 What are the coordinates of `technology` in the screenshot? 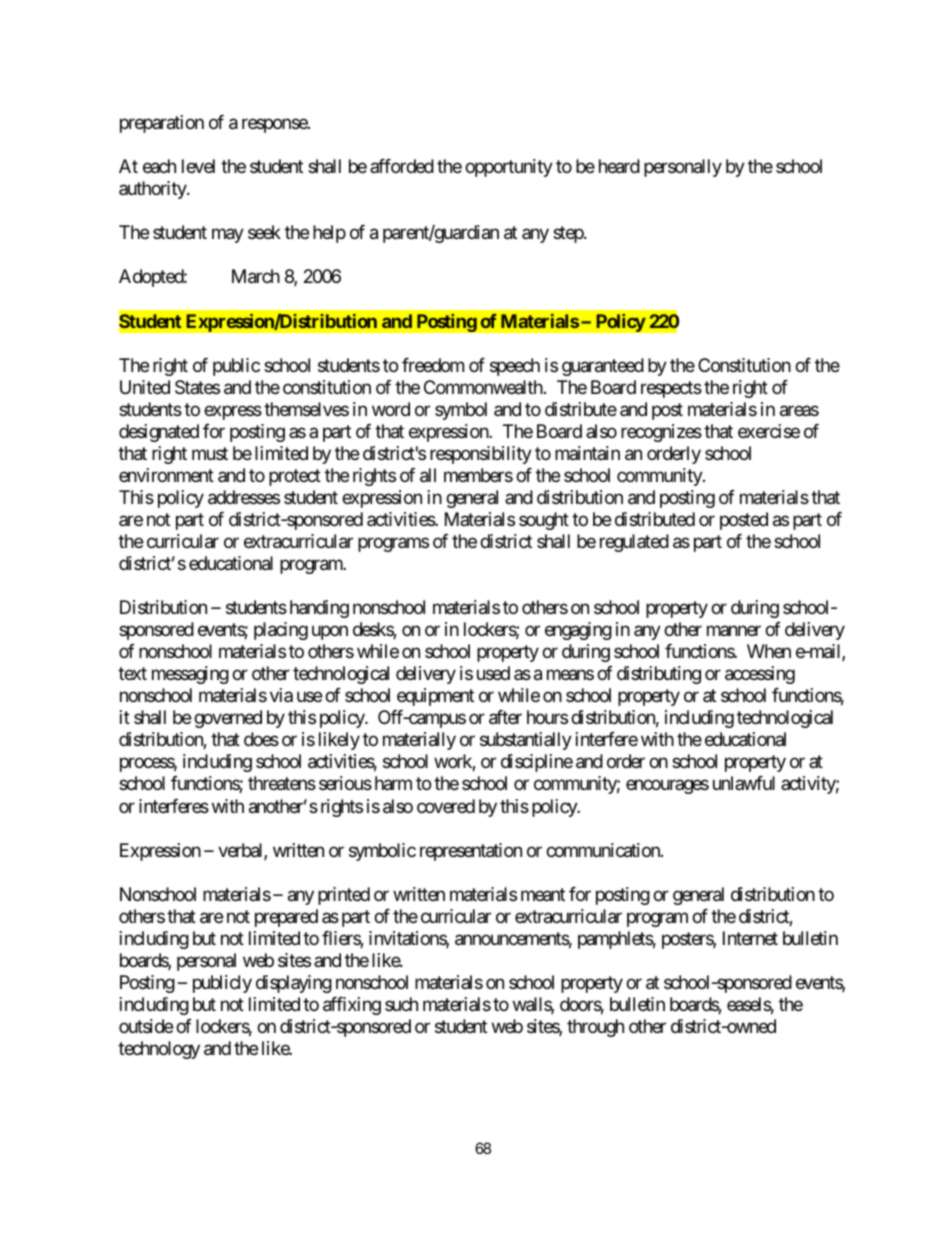 It's located at (159, 1050).
